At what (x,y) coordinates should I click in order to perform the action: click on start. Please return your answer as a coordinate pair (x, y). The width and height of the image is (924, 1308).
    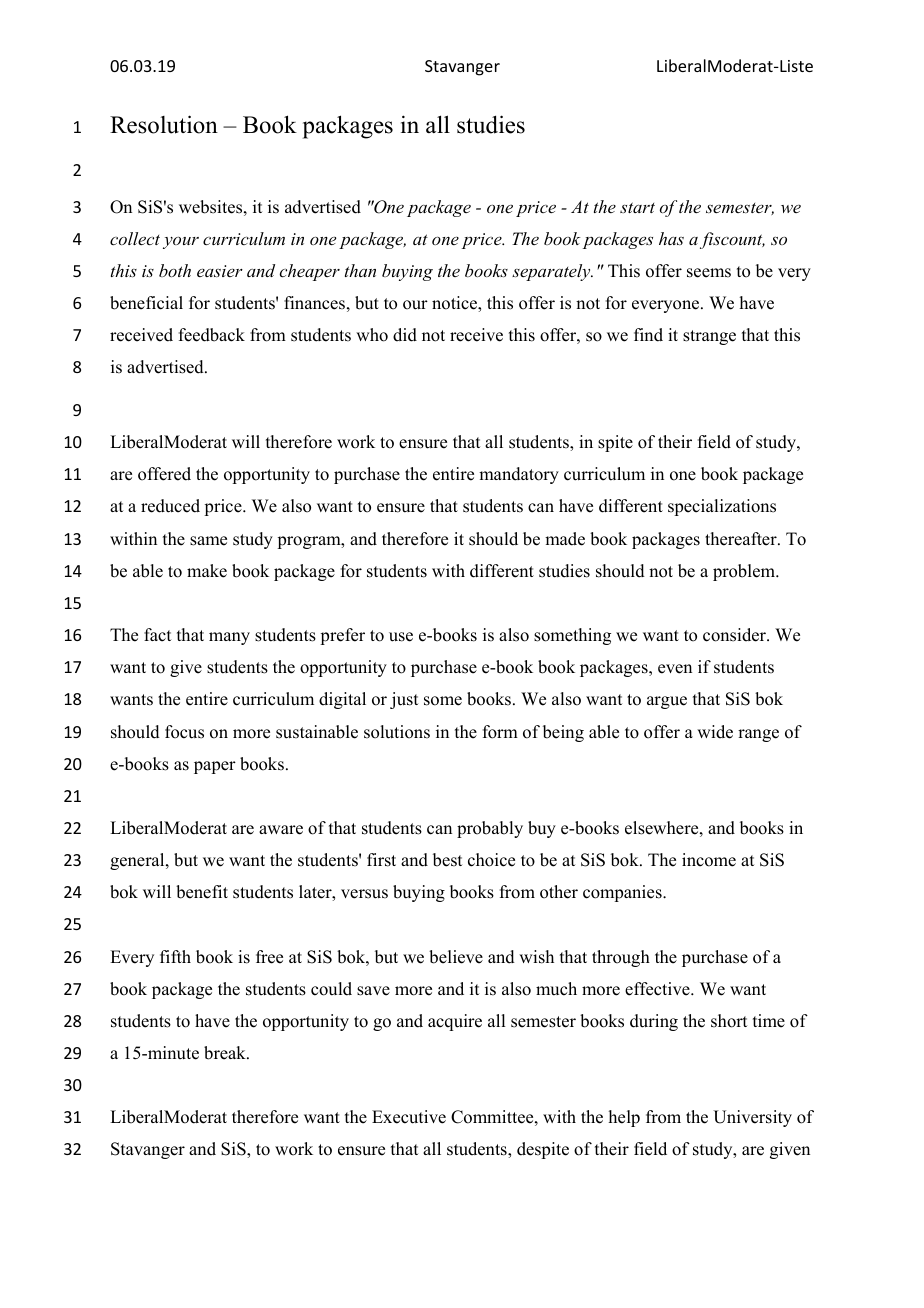
    Looking at the image, I should click on (637, 207).
